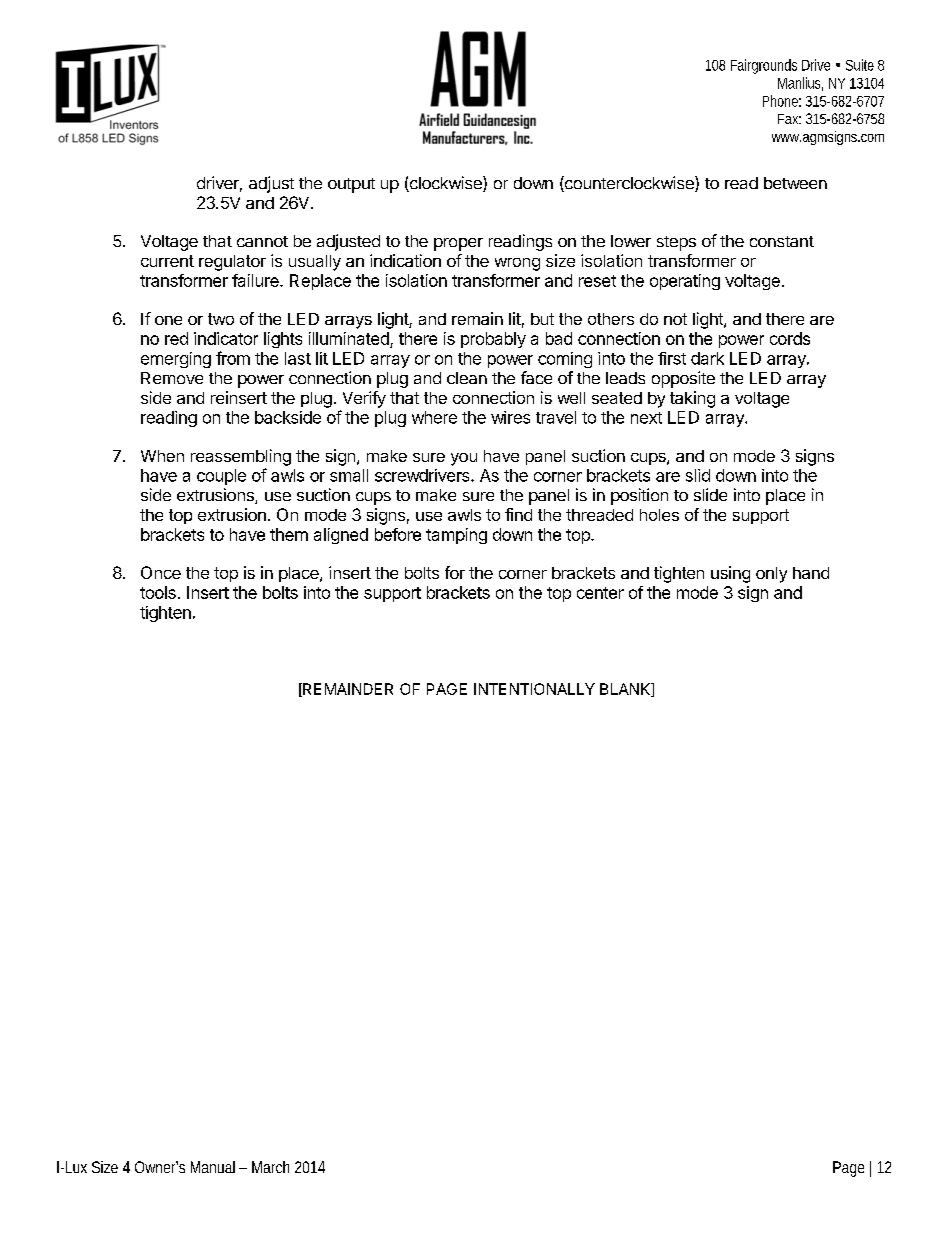 The width and height of the screenshot is (952, 1233). I want to click on proper, so click(458, 244).
